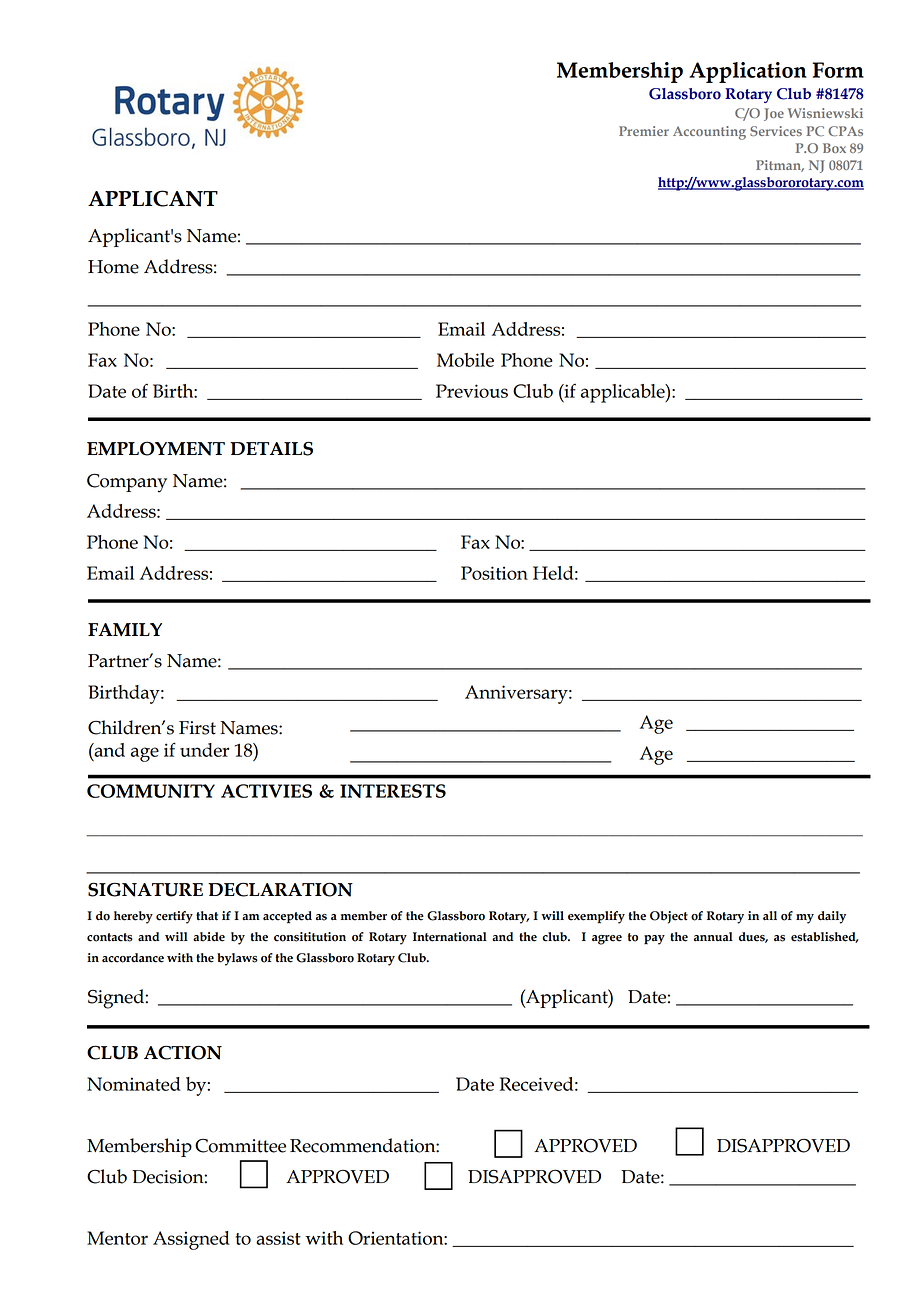 This screenshot has width=924, height=1308. Describe the element at coordinates (240, 1145) in the screenshot. I see `Committee` at that location.
